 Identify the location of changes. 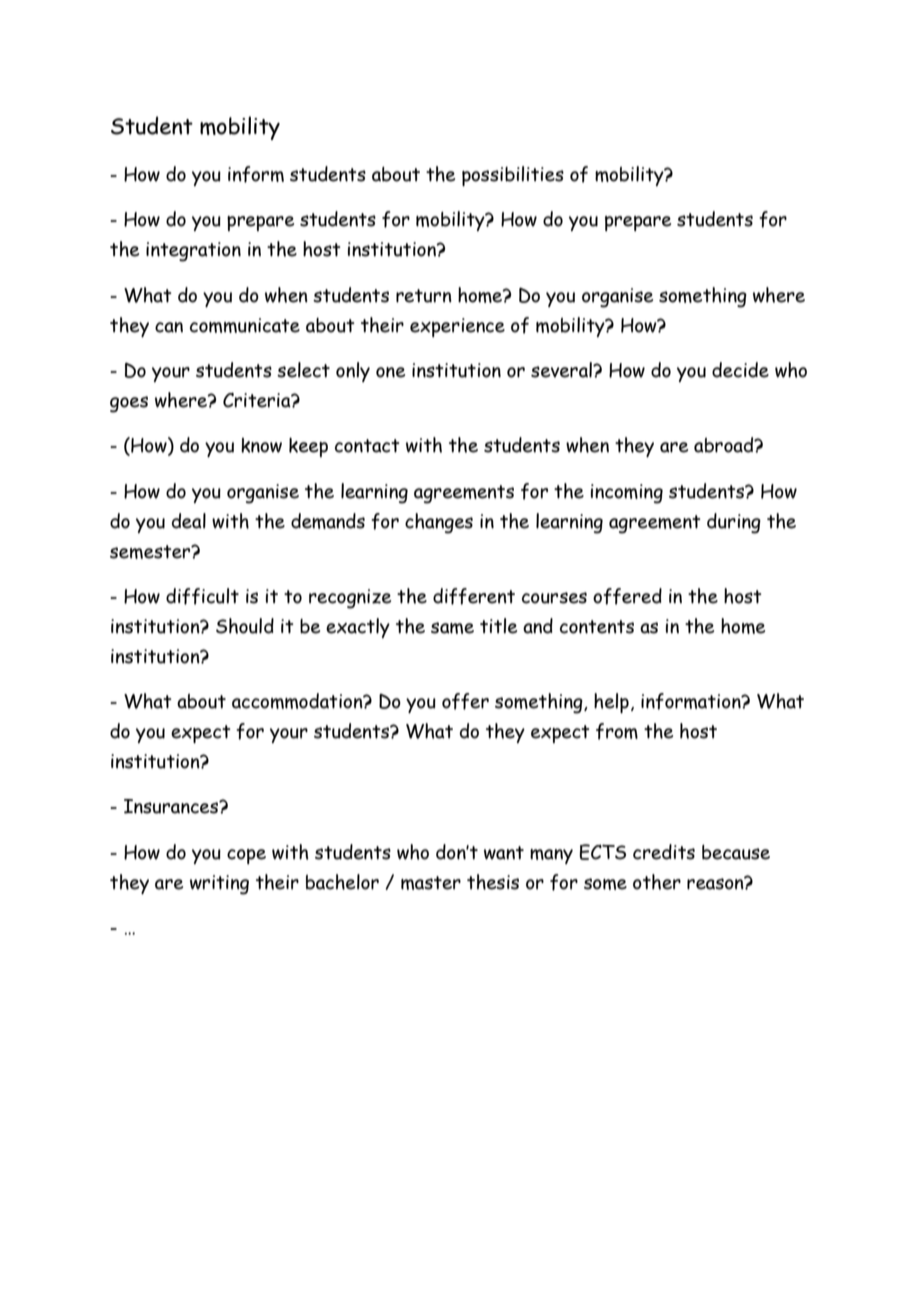
(439, 523).
